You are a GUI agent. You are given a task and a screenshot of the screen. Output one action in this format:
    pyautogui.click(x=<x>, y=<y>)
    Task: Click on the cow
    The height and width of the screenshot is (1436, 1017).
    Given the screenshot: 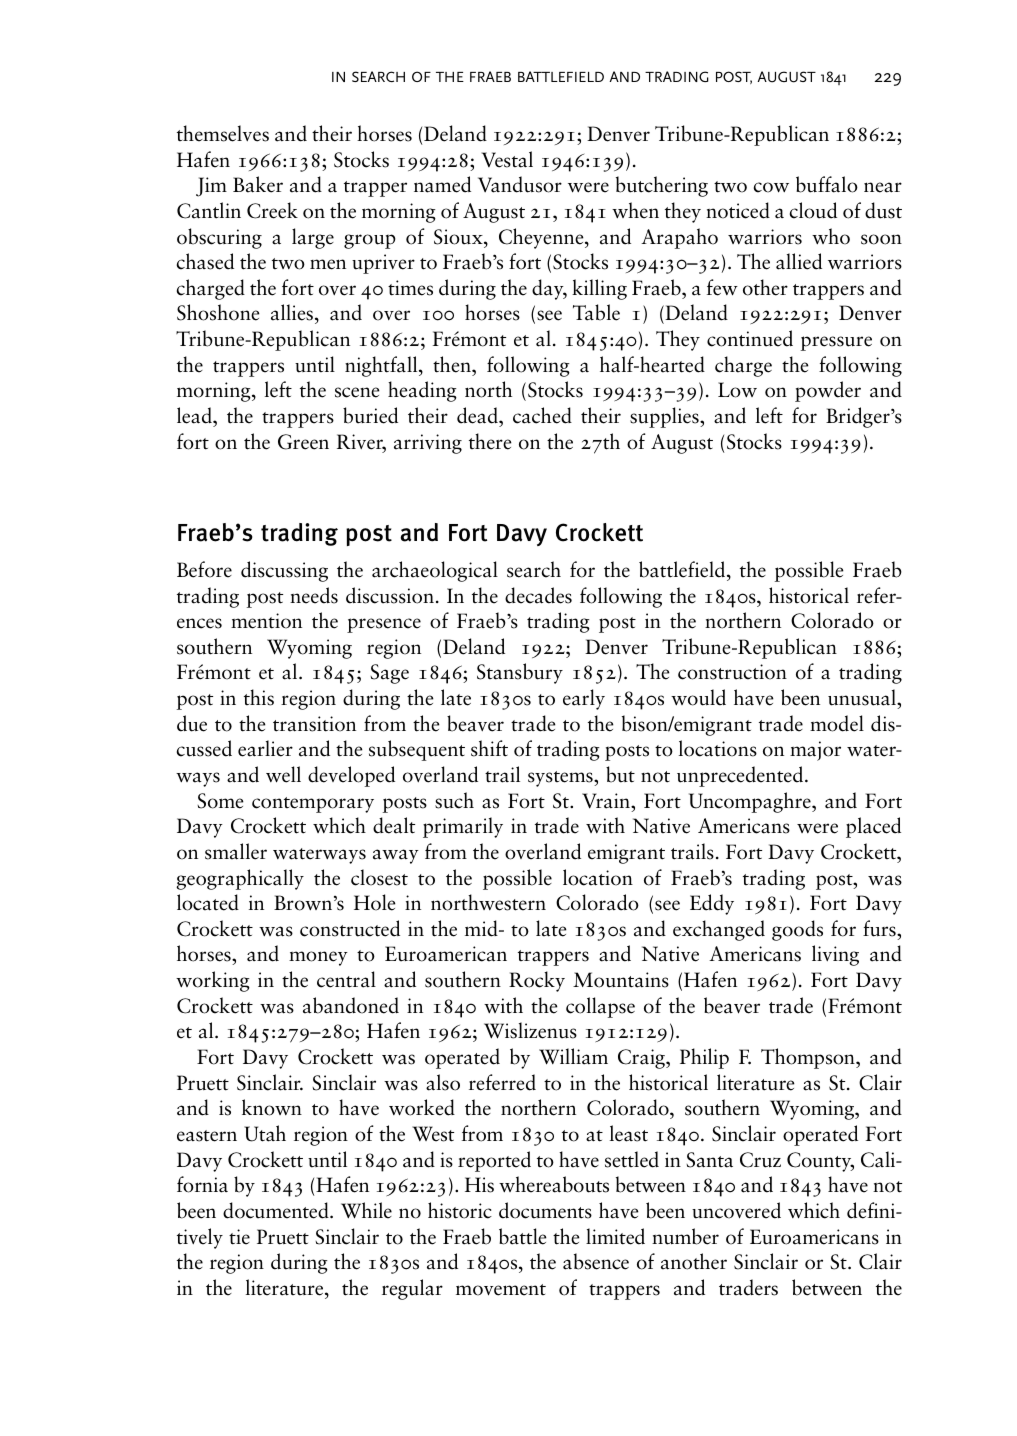 What is the action you would take?
    pyautogui.click(x=771, y=187)
